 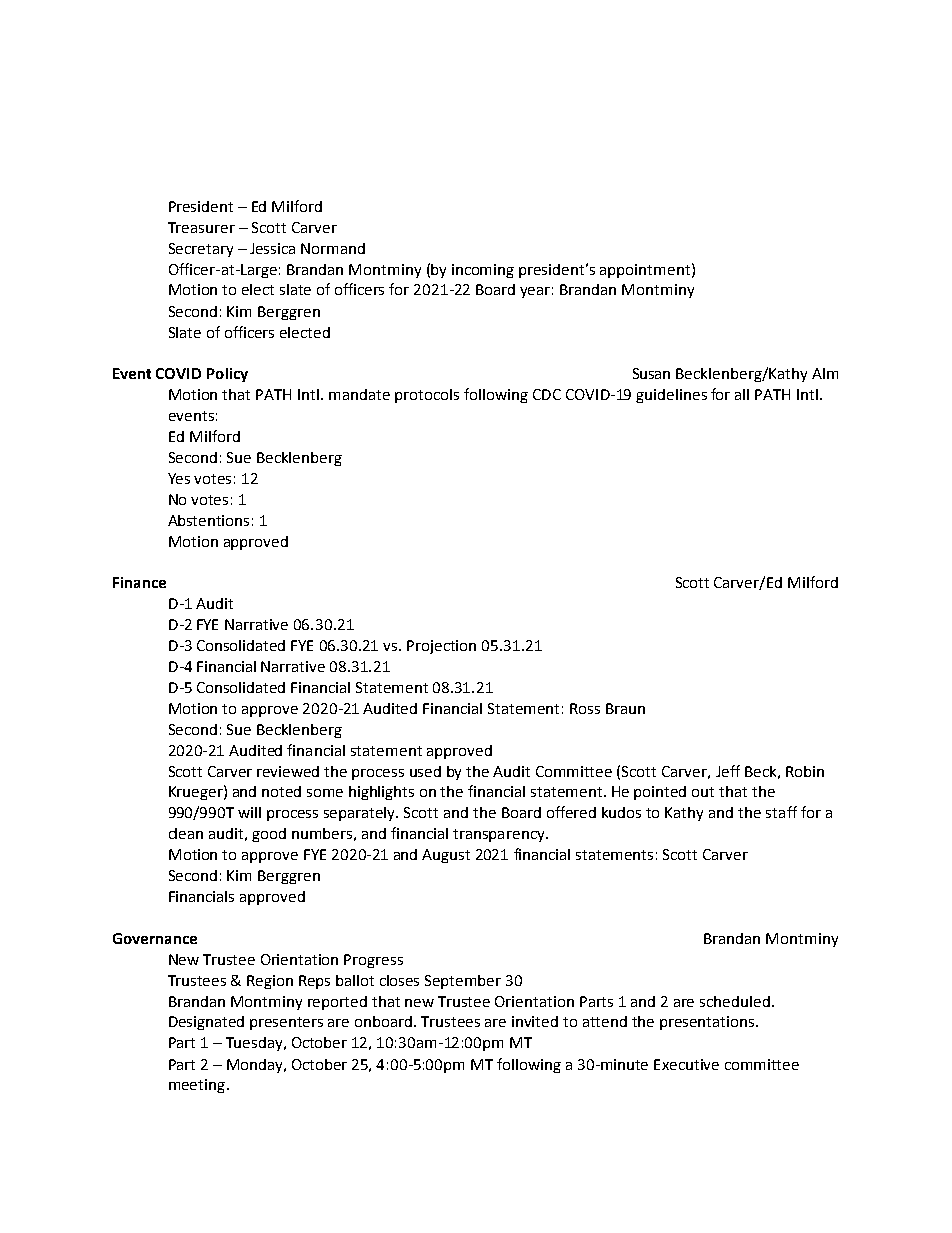 What do you see at coordinates (671, 396) in the screenshot?
I see `guidelines` at bounding box center [671, 396].
